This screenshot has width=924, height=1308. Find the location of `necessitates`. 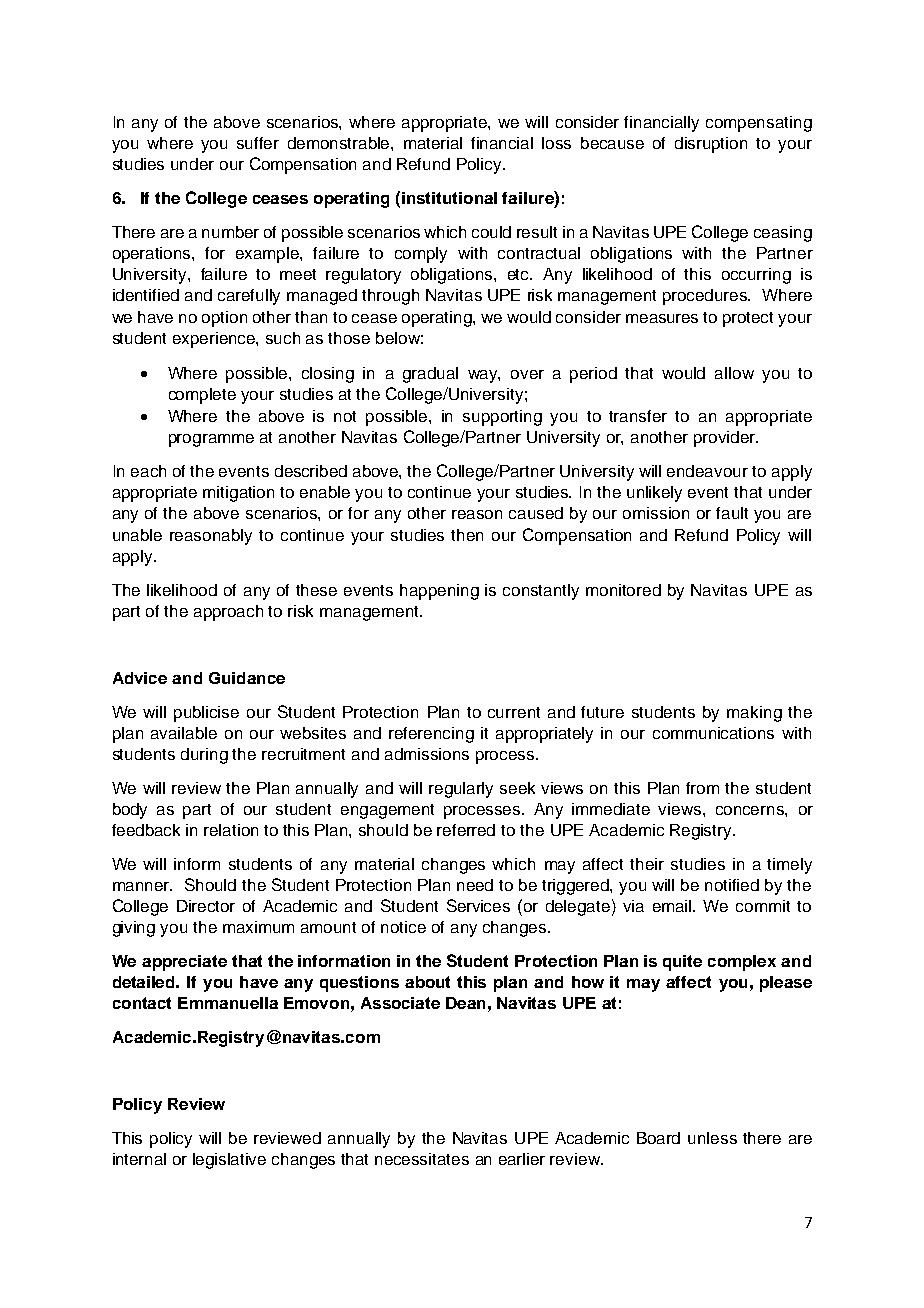

necessitates is located at coordinates (422, 1159).
